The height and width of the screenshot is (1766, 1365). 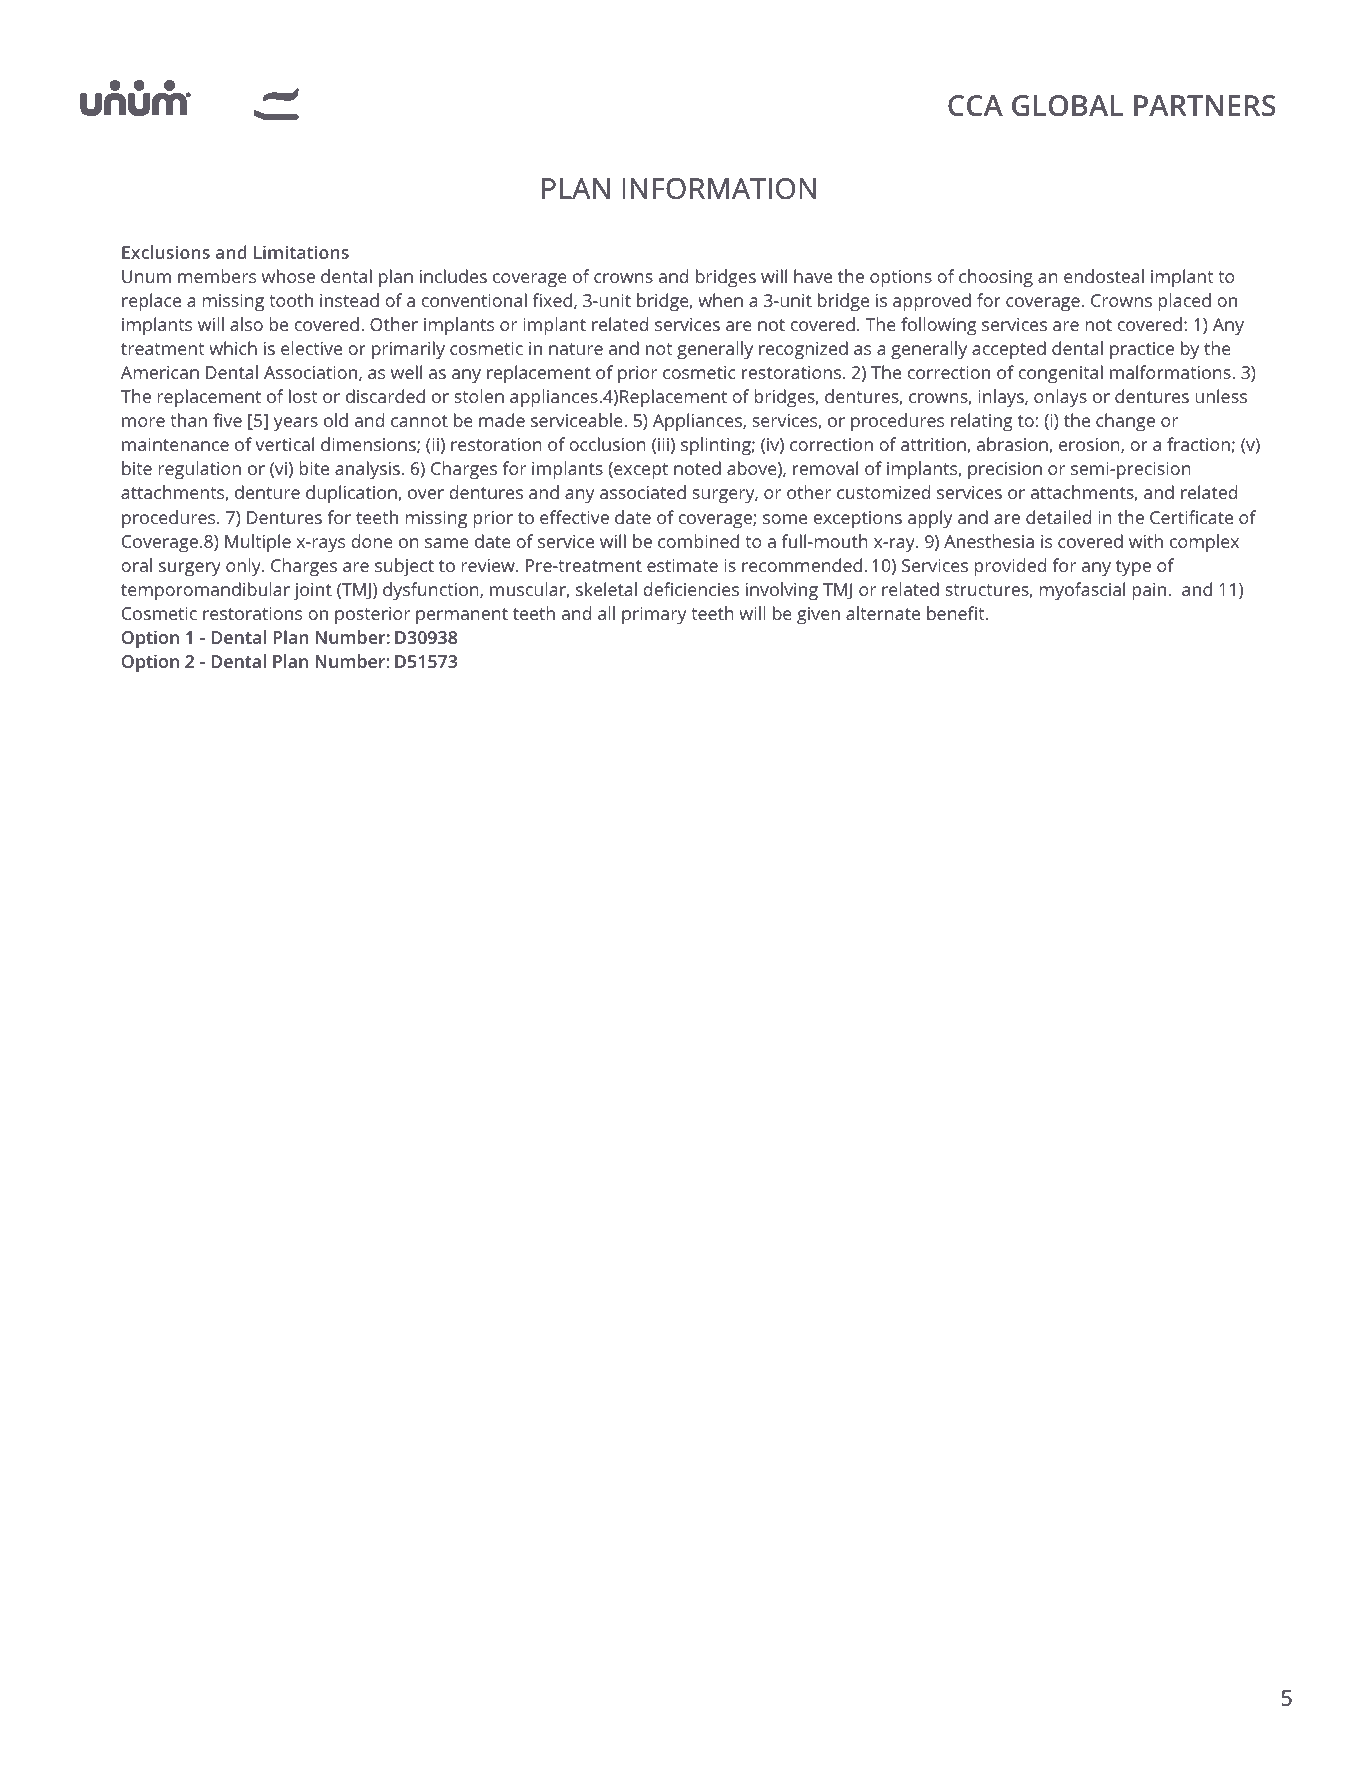 What do you see at coordinates (1082, 591) in the screenshot?
I see `myofascial` at bounding box center [1082, 591].
